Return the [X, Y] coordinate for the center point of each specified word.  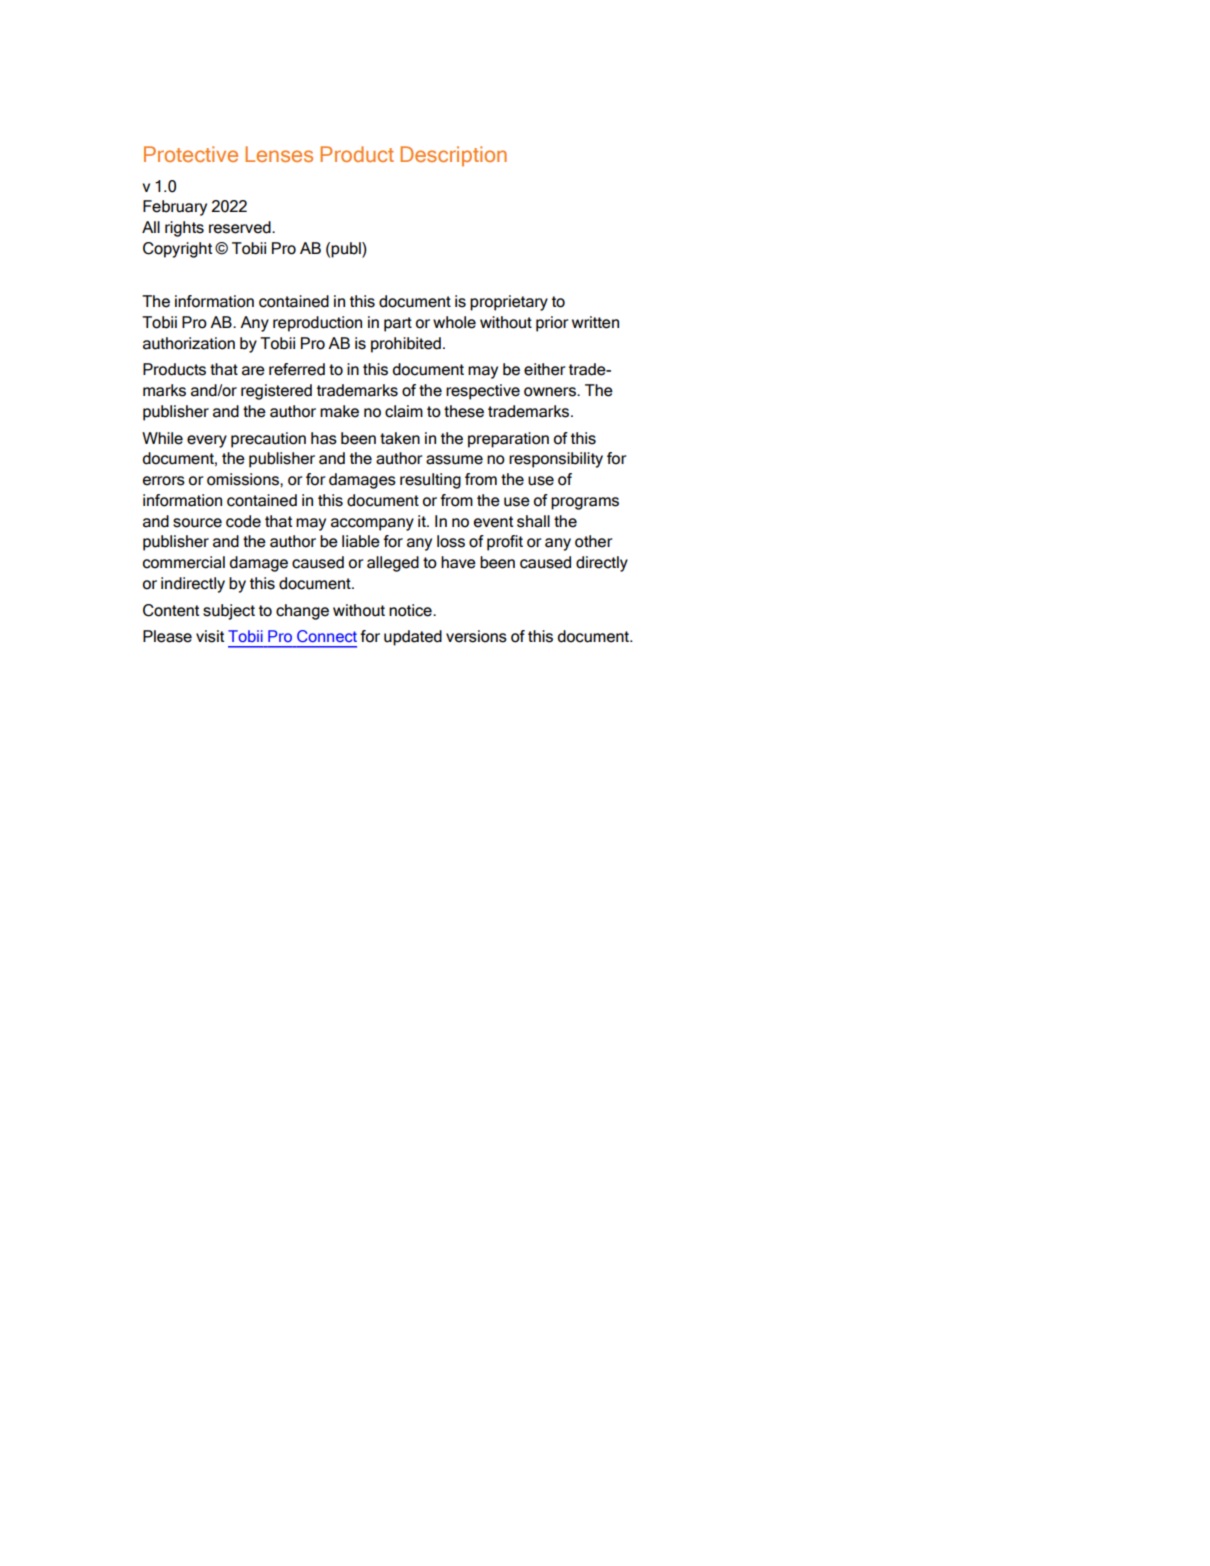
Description [453, 156]
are [253, 371]
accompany [372, 524]
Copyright [177, 250]
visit [210, 636]
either [544, 369]
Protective [191, 154]
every [207, 441]
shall [533, 521]
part [398, 324]
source [197, 523]
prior [552, 324]
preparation [508, 440]
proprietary [509, 303]
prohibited [406, 345]
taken [400, 438]
